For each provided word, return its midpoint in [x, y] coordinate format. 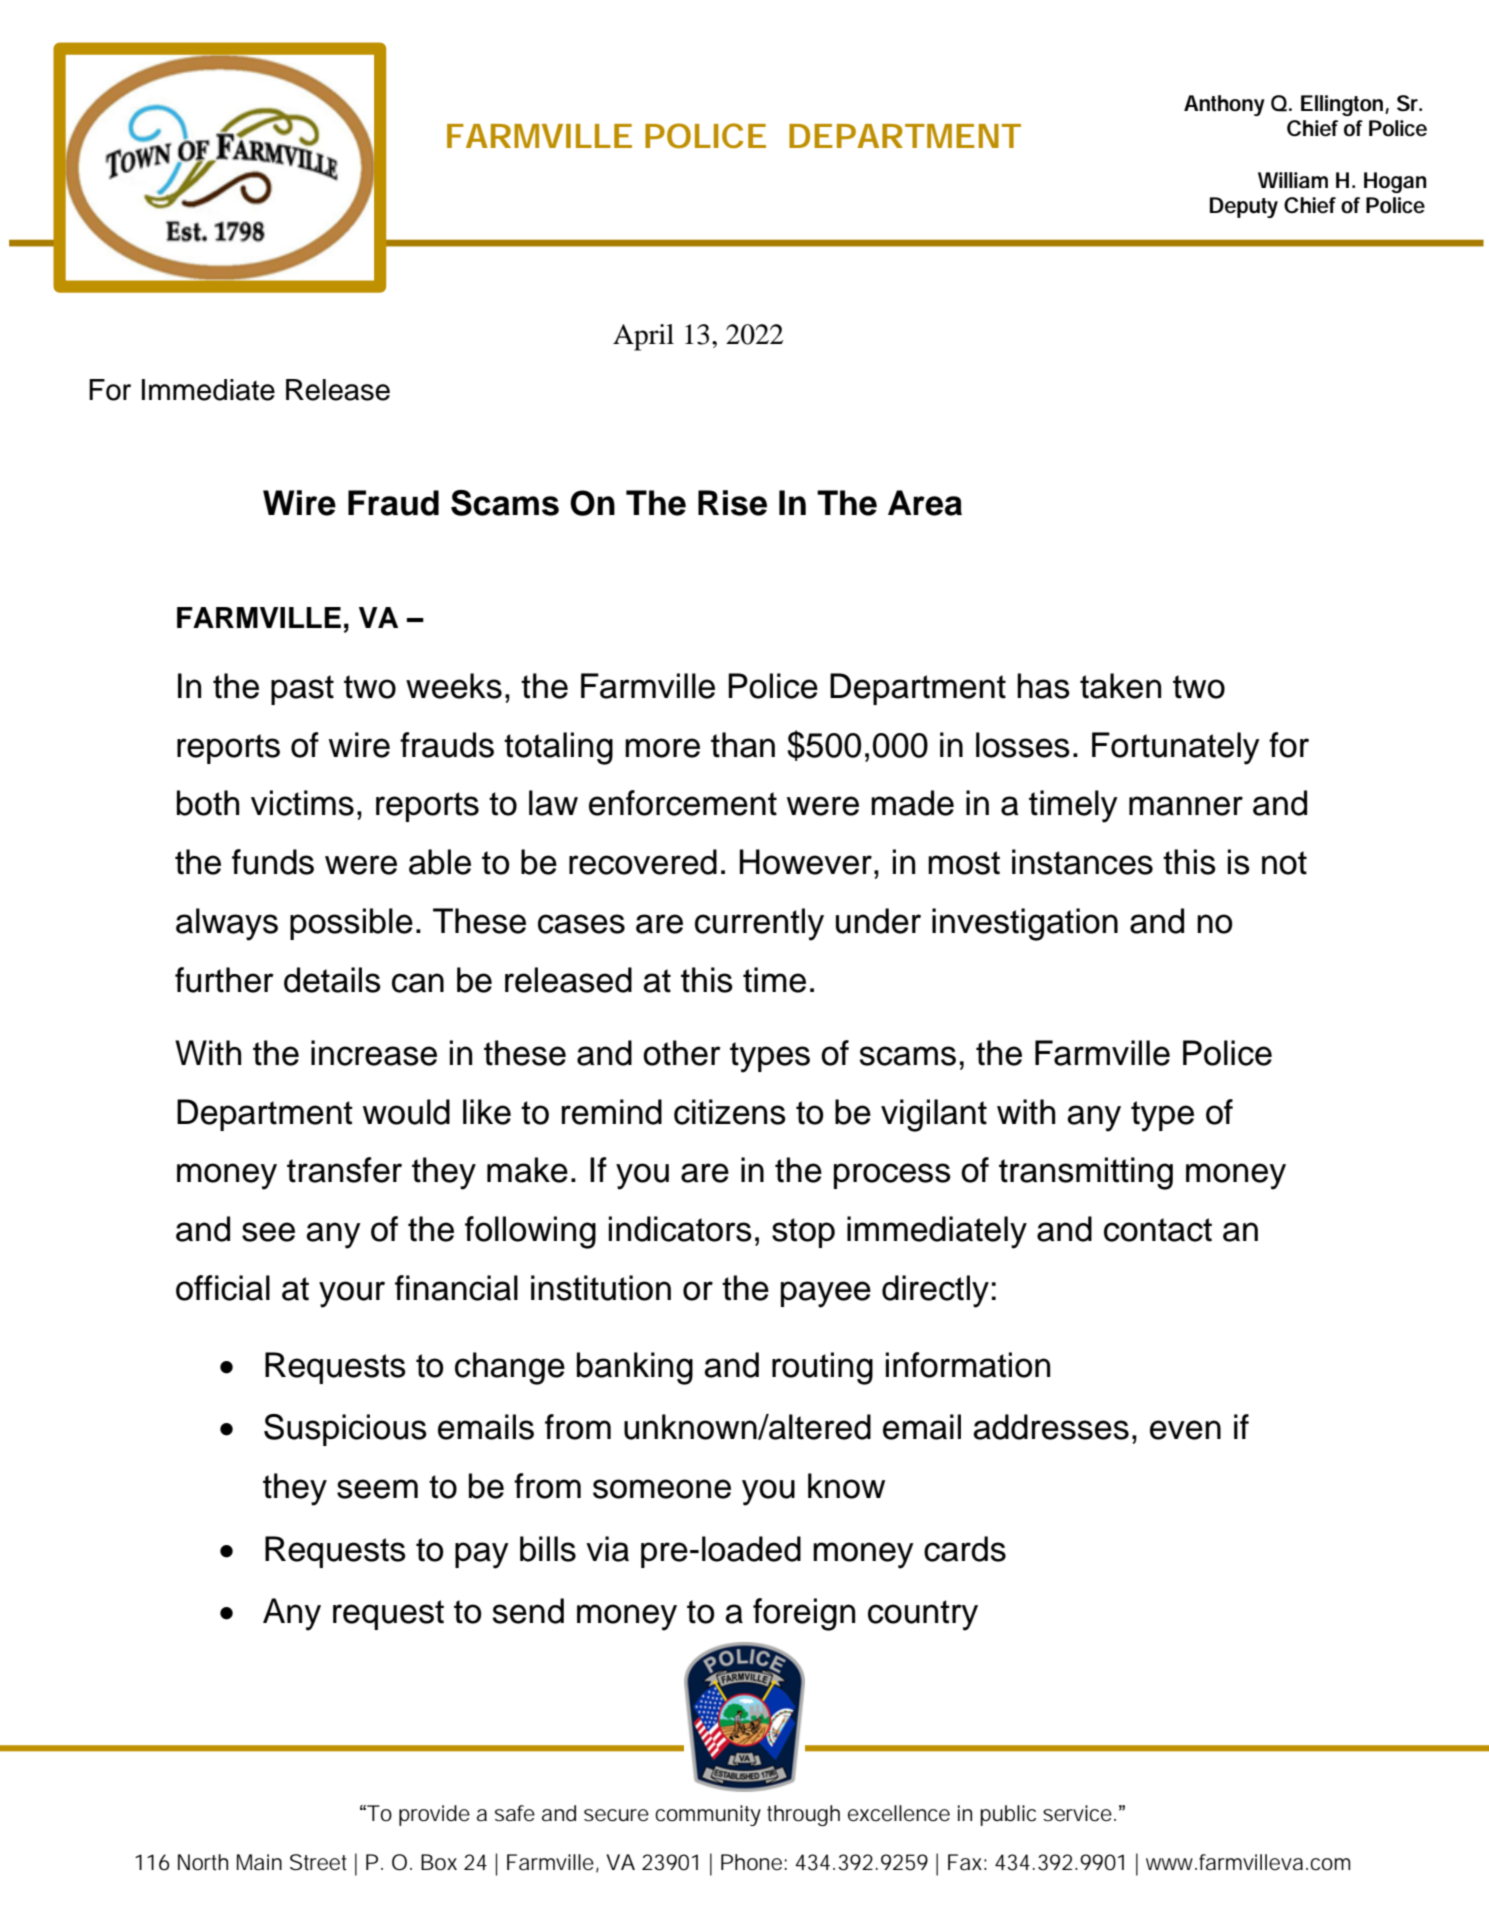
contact [1158, 1230]
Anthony [1224, 105]
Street [318, 1862]
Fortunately [1176, 748]
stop [803, 1233]
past [302, 690]
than [743, 745]
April [643, 337]
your [352, 1294]
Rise [732, 503]
